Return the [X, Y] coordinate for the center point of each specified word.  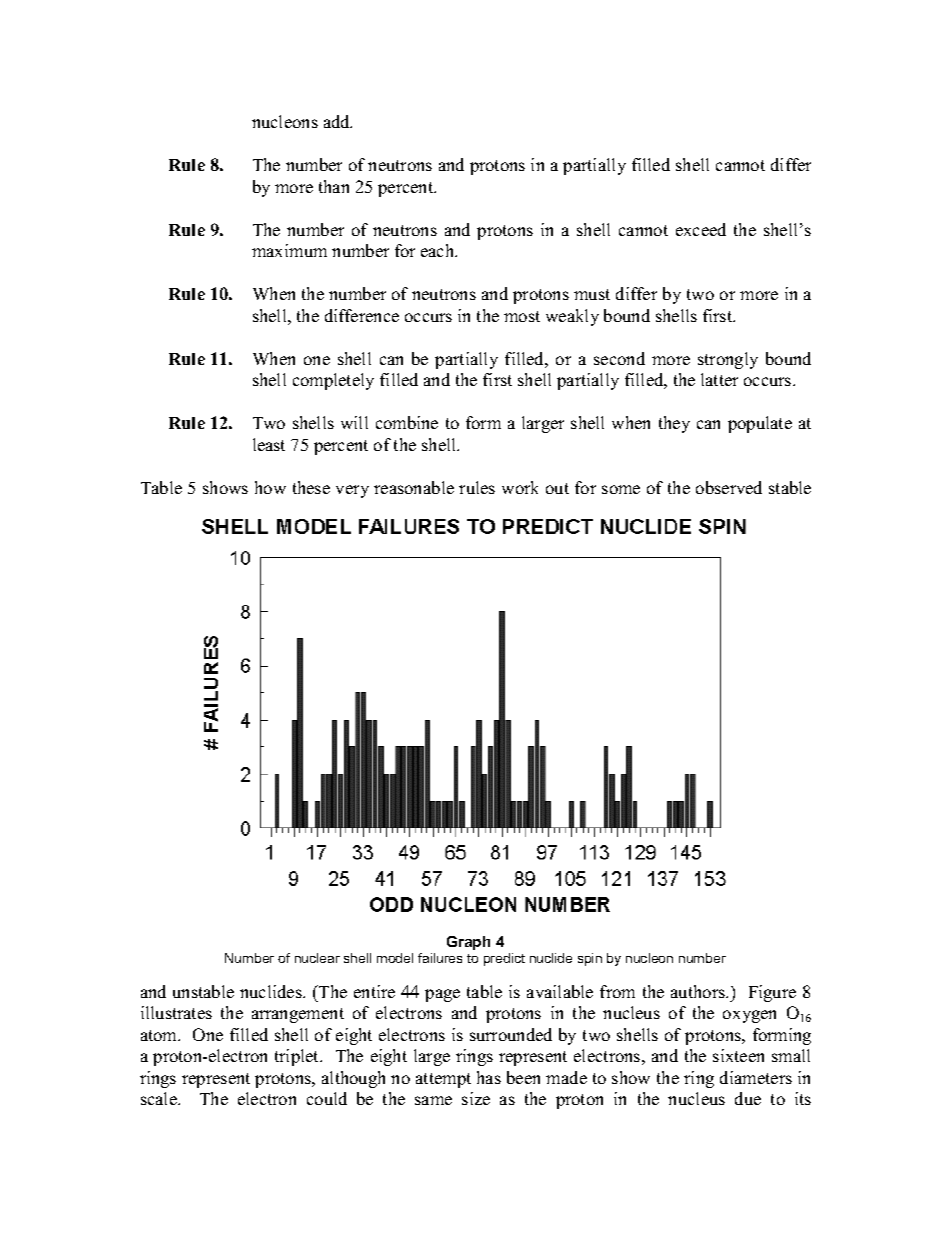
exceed [701, 229]
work [520, 487]
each [439, 250]
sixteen [738, 1055]
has [489, 1077]
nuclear [317, 958]
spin [590, 959]
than [334, 186]
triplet [298, 1057]
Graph [468, 943]
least [269, 444]
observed [729, 487]
